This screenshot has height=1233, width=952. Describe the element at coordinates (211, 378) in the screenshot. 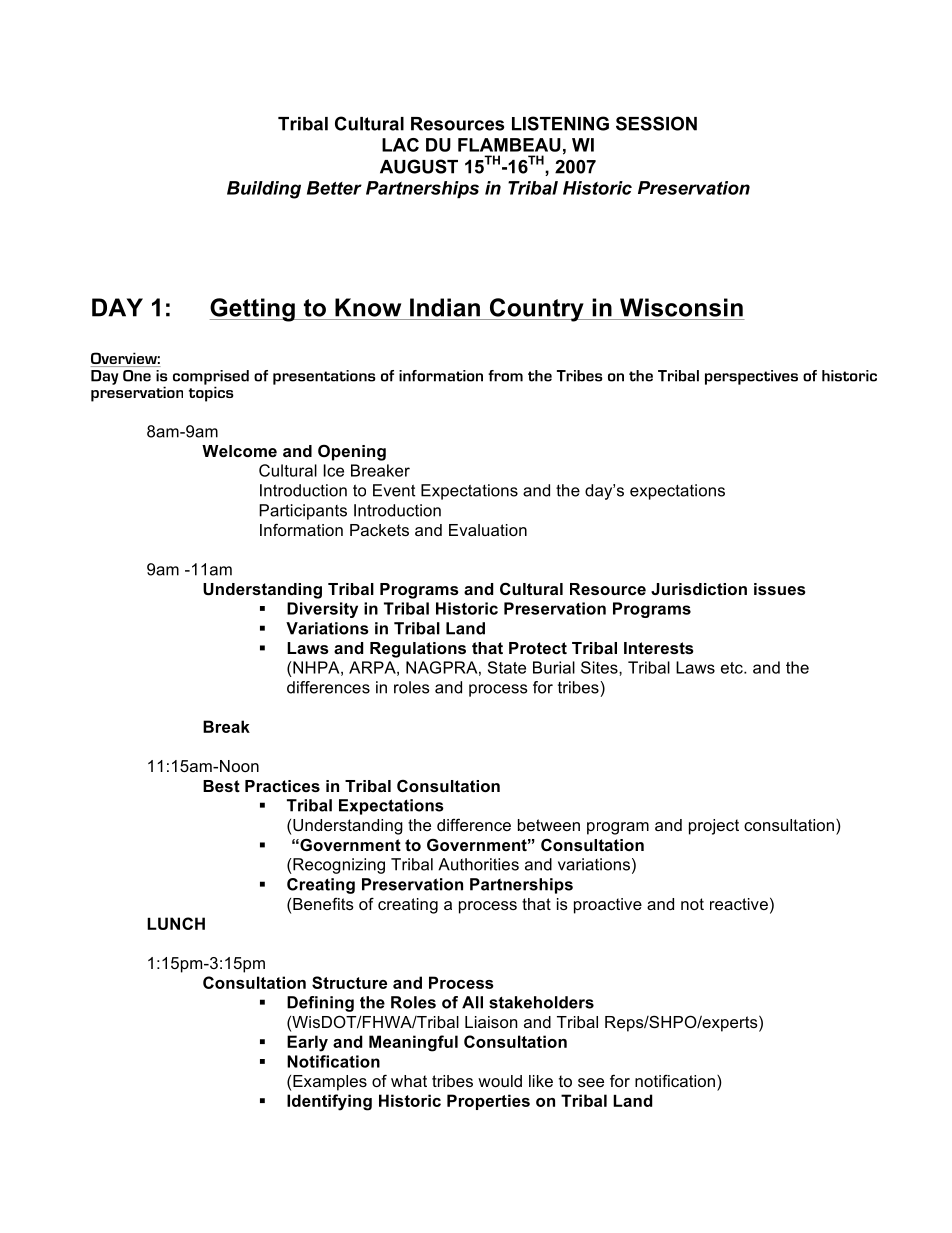

I see `comprised` at that location.
